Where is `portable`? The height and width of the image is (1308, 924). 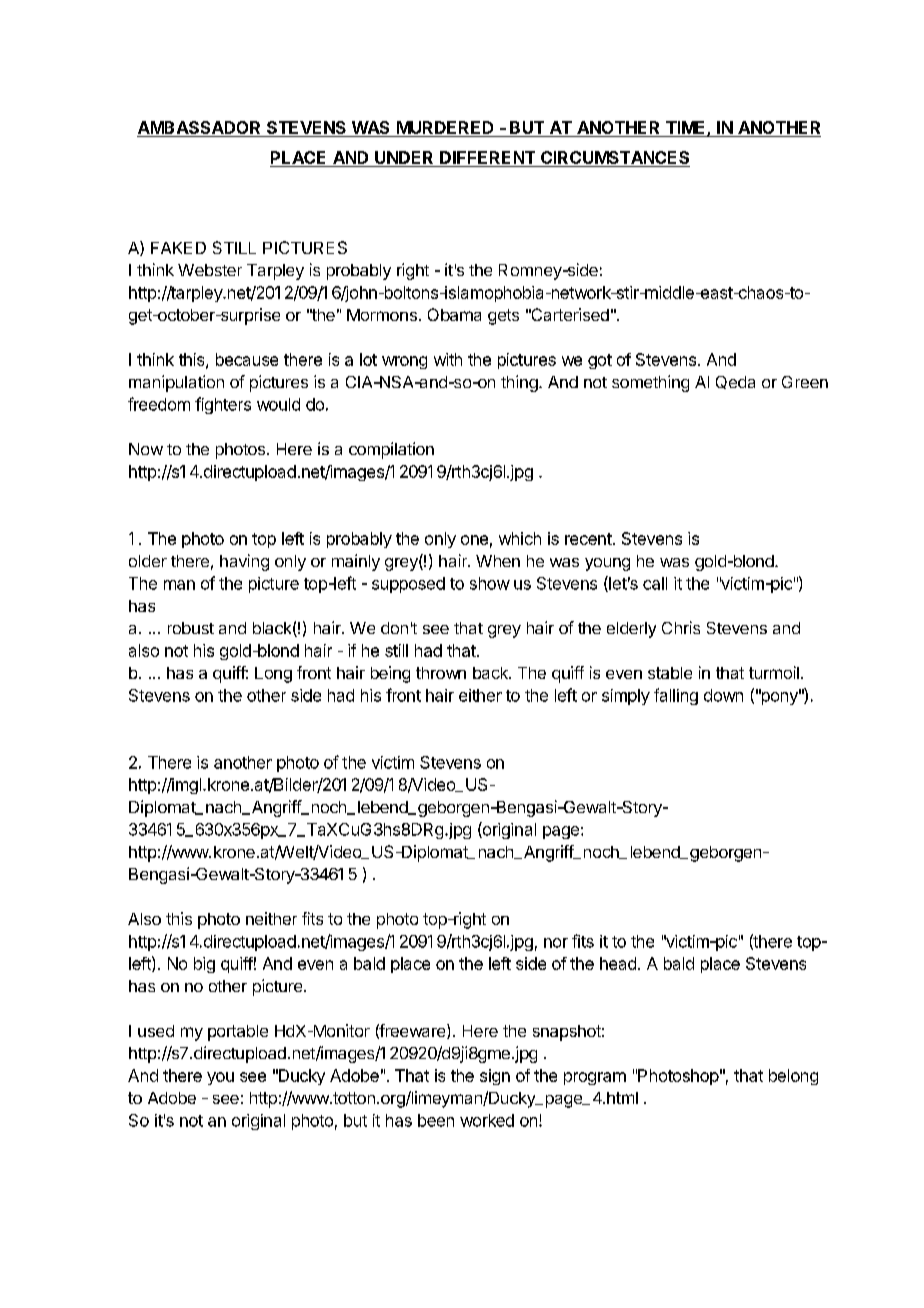 portable is located at coordinates (238, 1033).
